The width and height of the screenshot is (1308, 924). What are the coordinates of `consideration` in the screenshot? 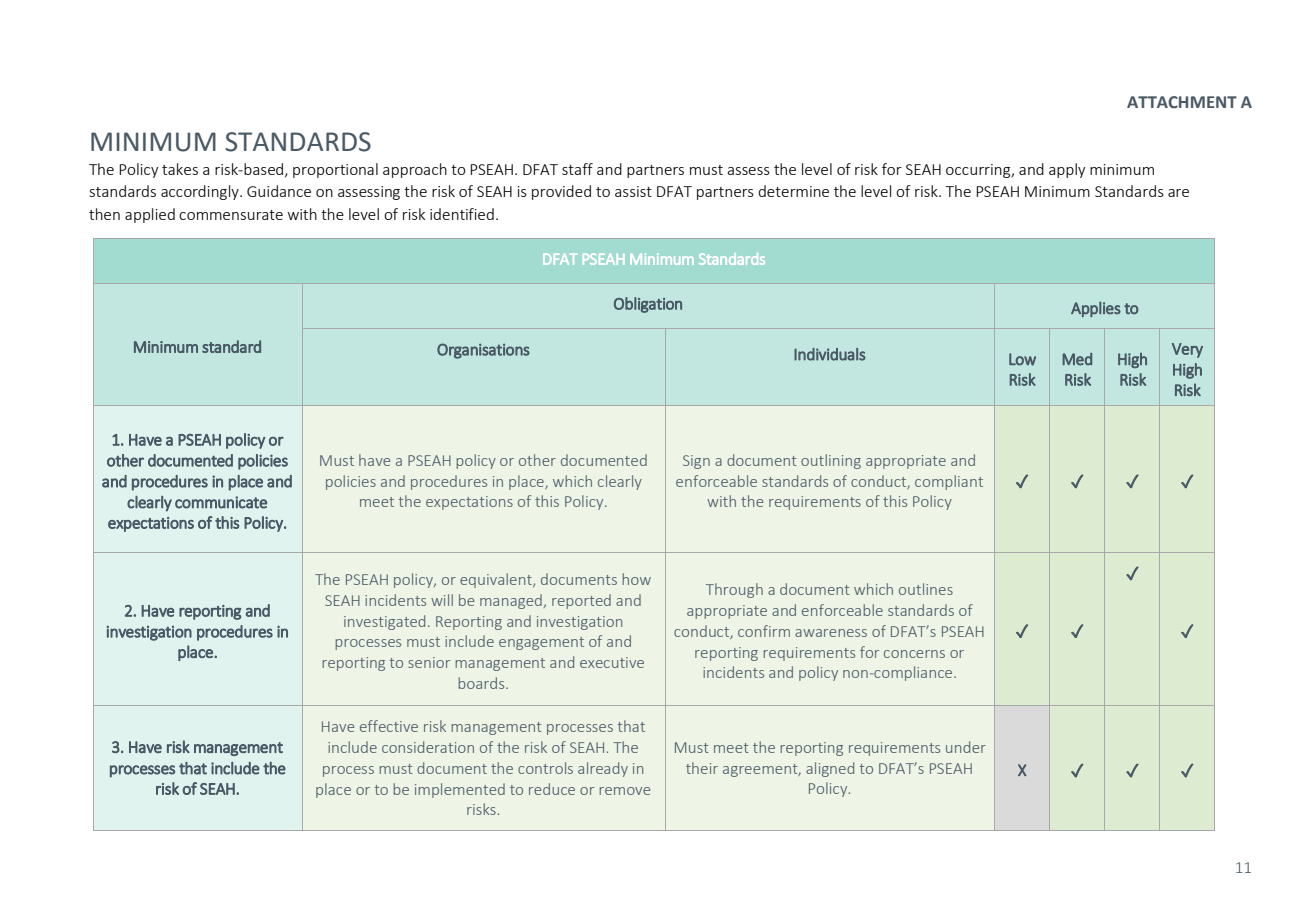 It's located at (428, 747).
